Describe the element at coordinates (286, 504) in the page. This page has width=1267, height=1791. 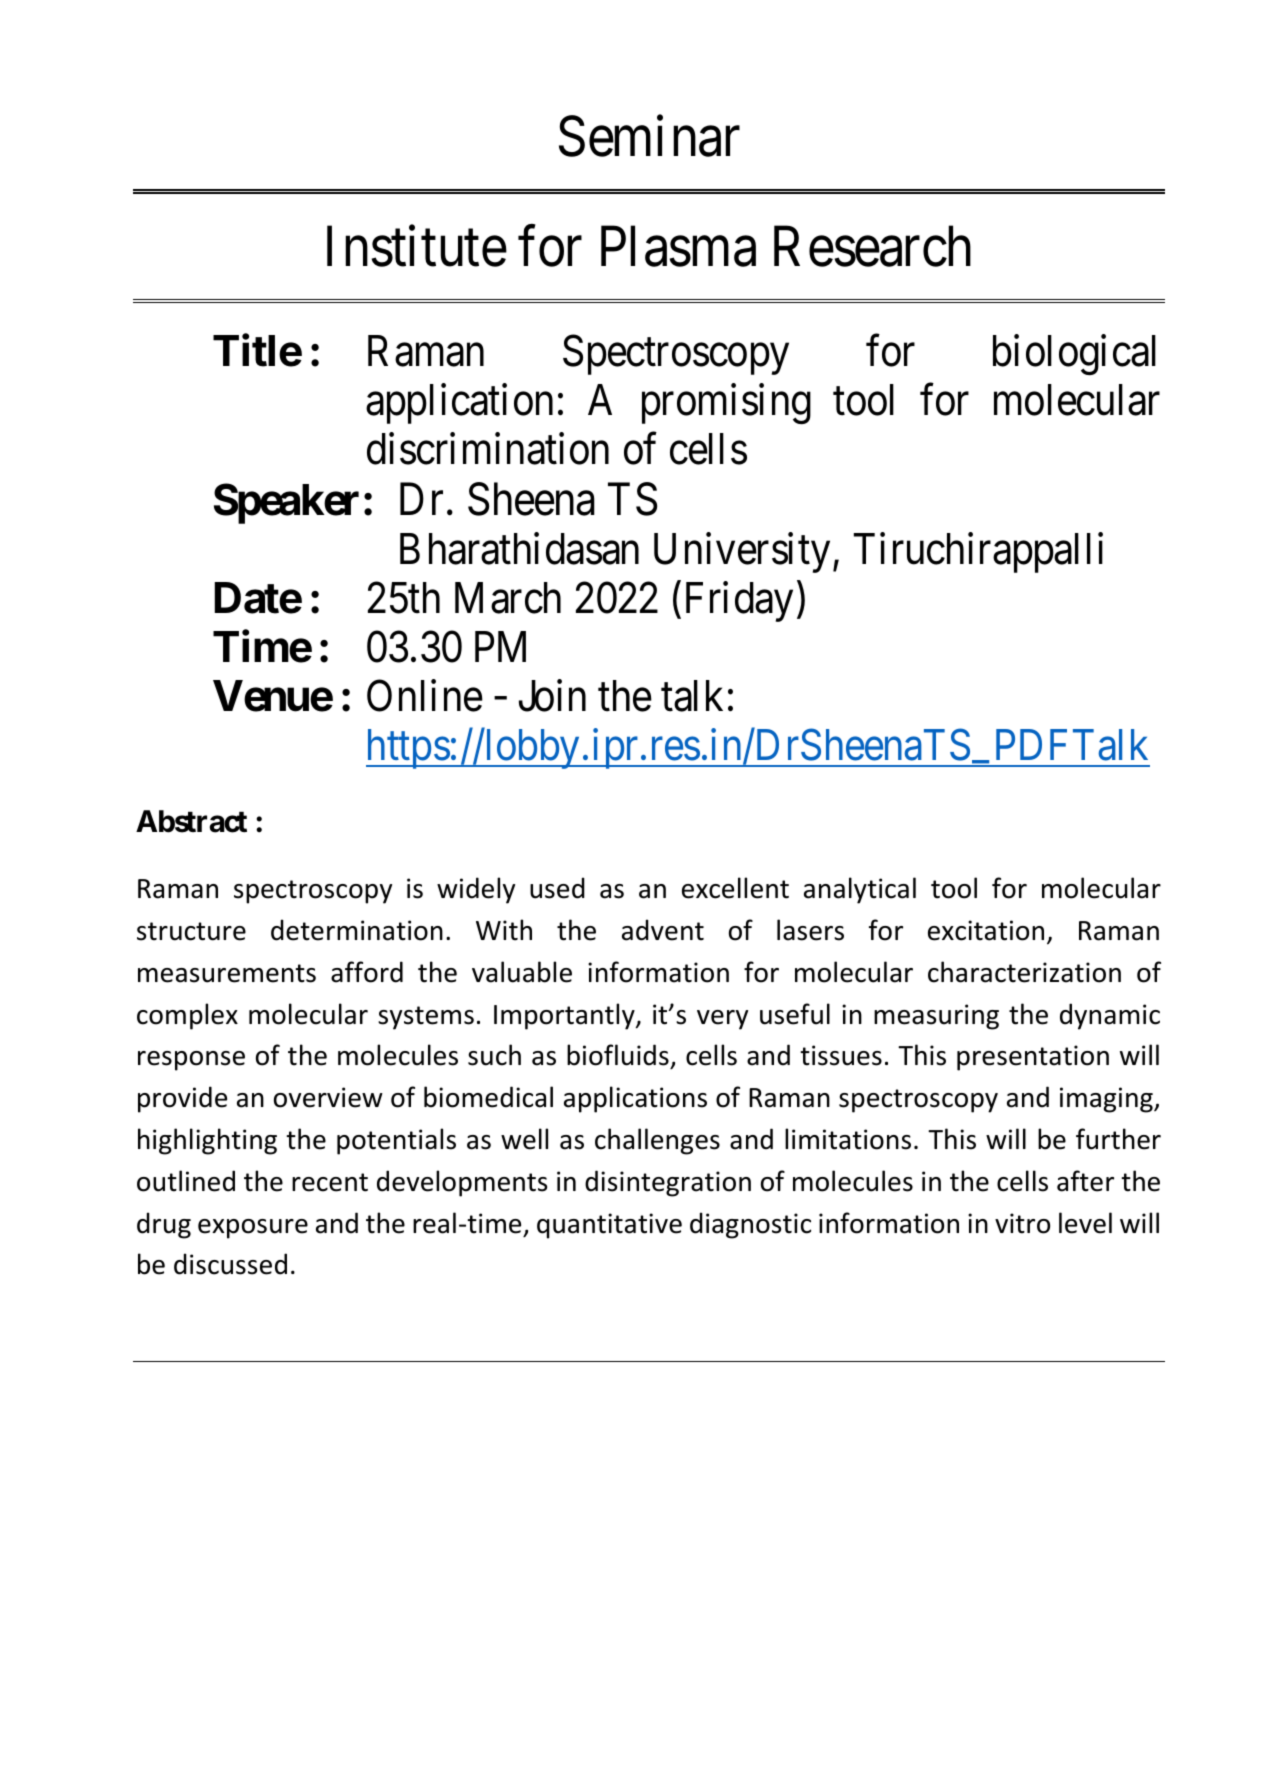
I see `Speaker` at that location.
